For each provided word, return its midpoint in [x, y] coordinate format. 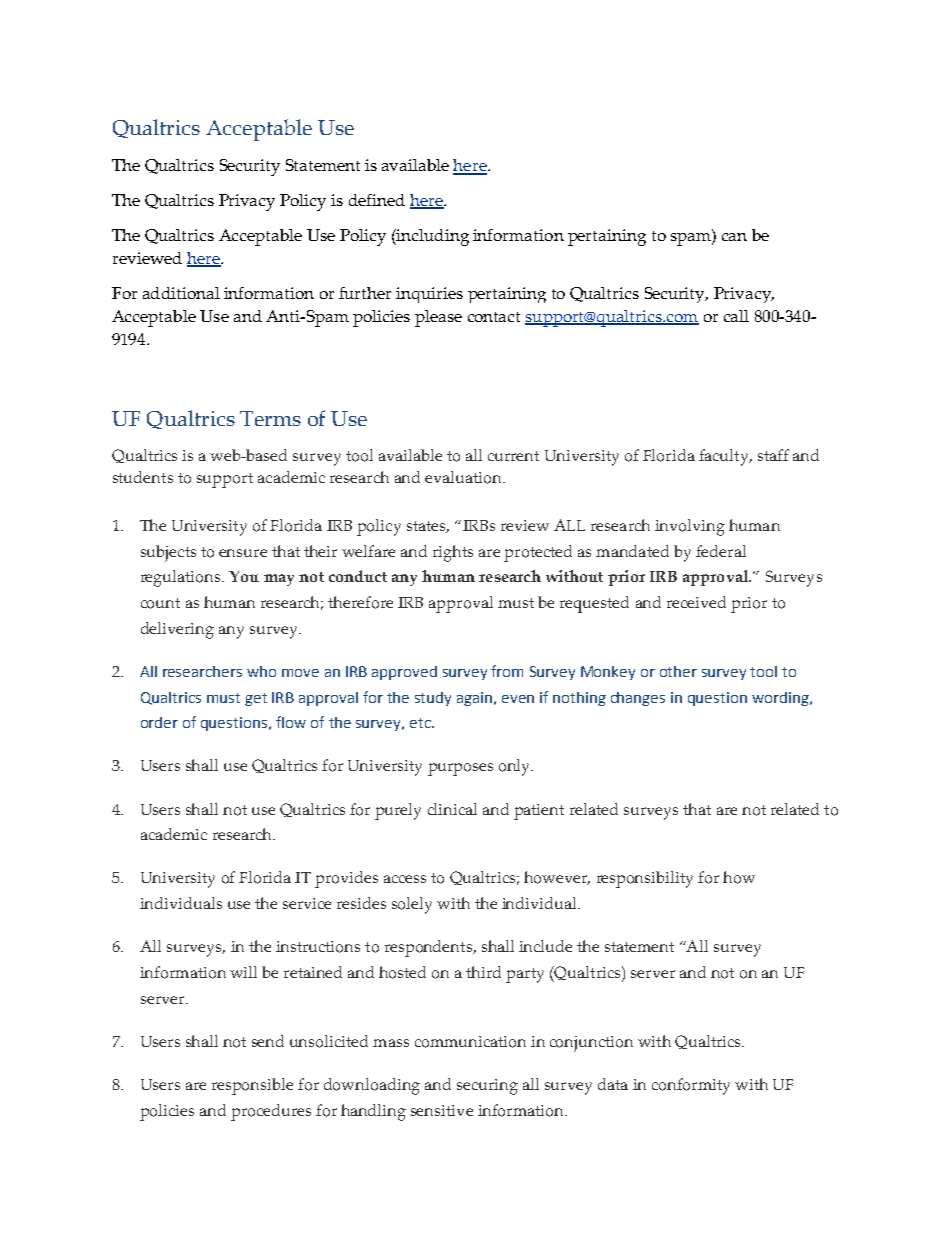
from [507, 671]
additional [181, 293]
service [307, 903]
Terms [270, 418]
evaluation [464, 477]
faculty [725, 457]
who [261, 671]
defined [377, 200]
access [405, 879]
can [734, 237]
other [678, 671]
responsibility [645, 879]
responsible [252, 1086]
